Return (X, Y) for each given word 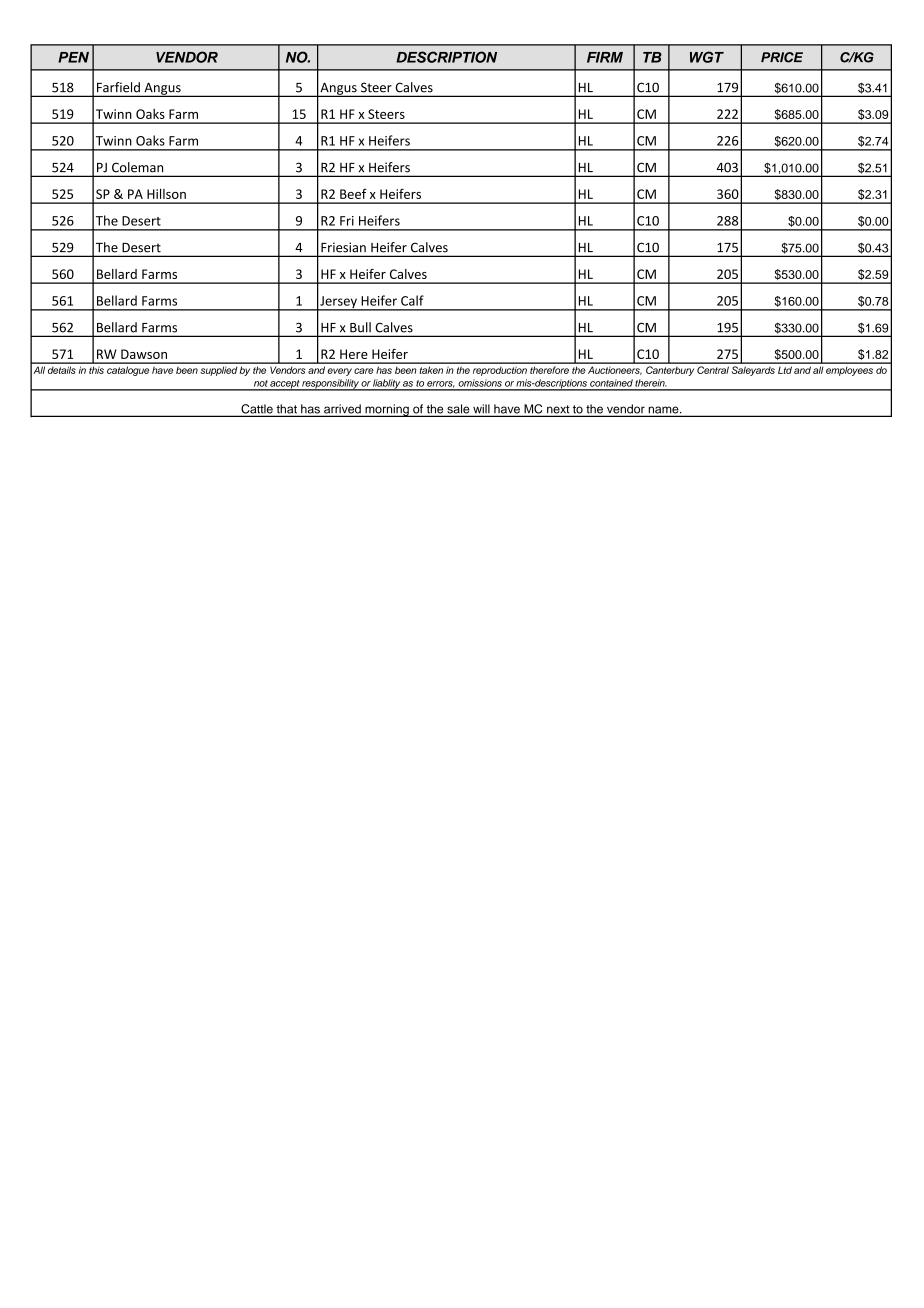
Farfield (118, 87)
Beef (353, 193)
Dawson (144, 354)
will (481, 410)
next (558, 410)
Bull (360, 327)
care (364, 371)
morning (387, 410)
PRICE (782, 57)
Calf (412, 300)
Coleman (137, 167)
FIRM (605, 57)
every (339, 372)
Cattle (257, 410)
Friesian (343, 247)
